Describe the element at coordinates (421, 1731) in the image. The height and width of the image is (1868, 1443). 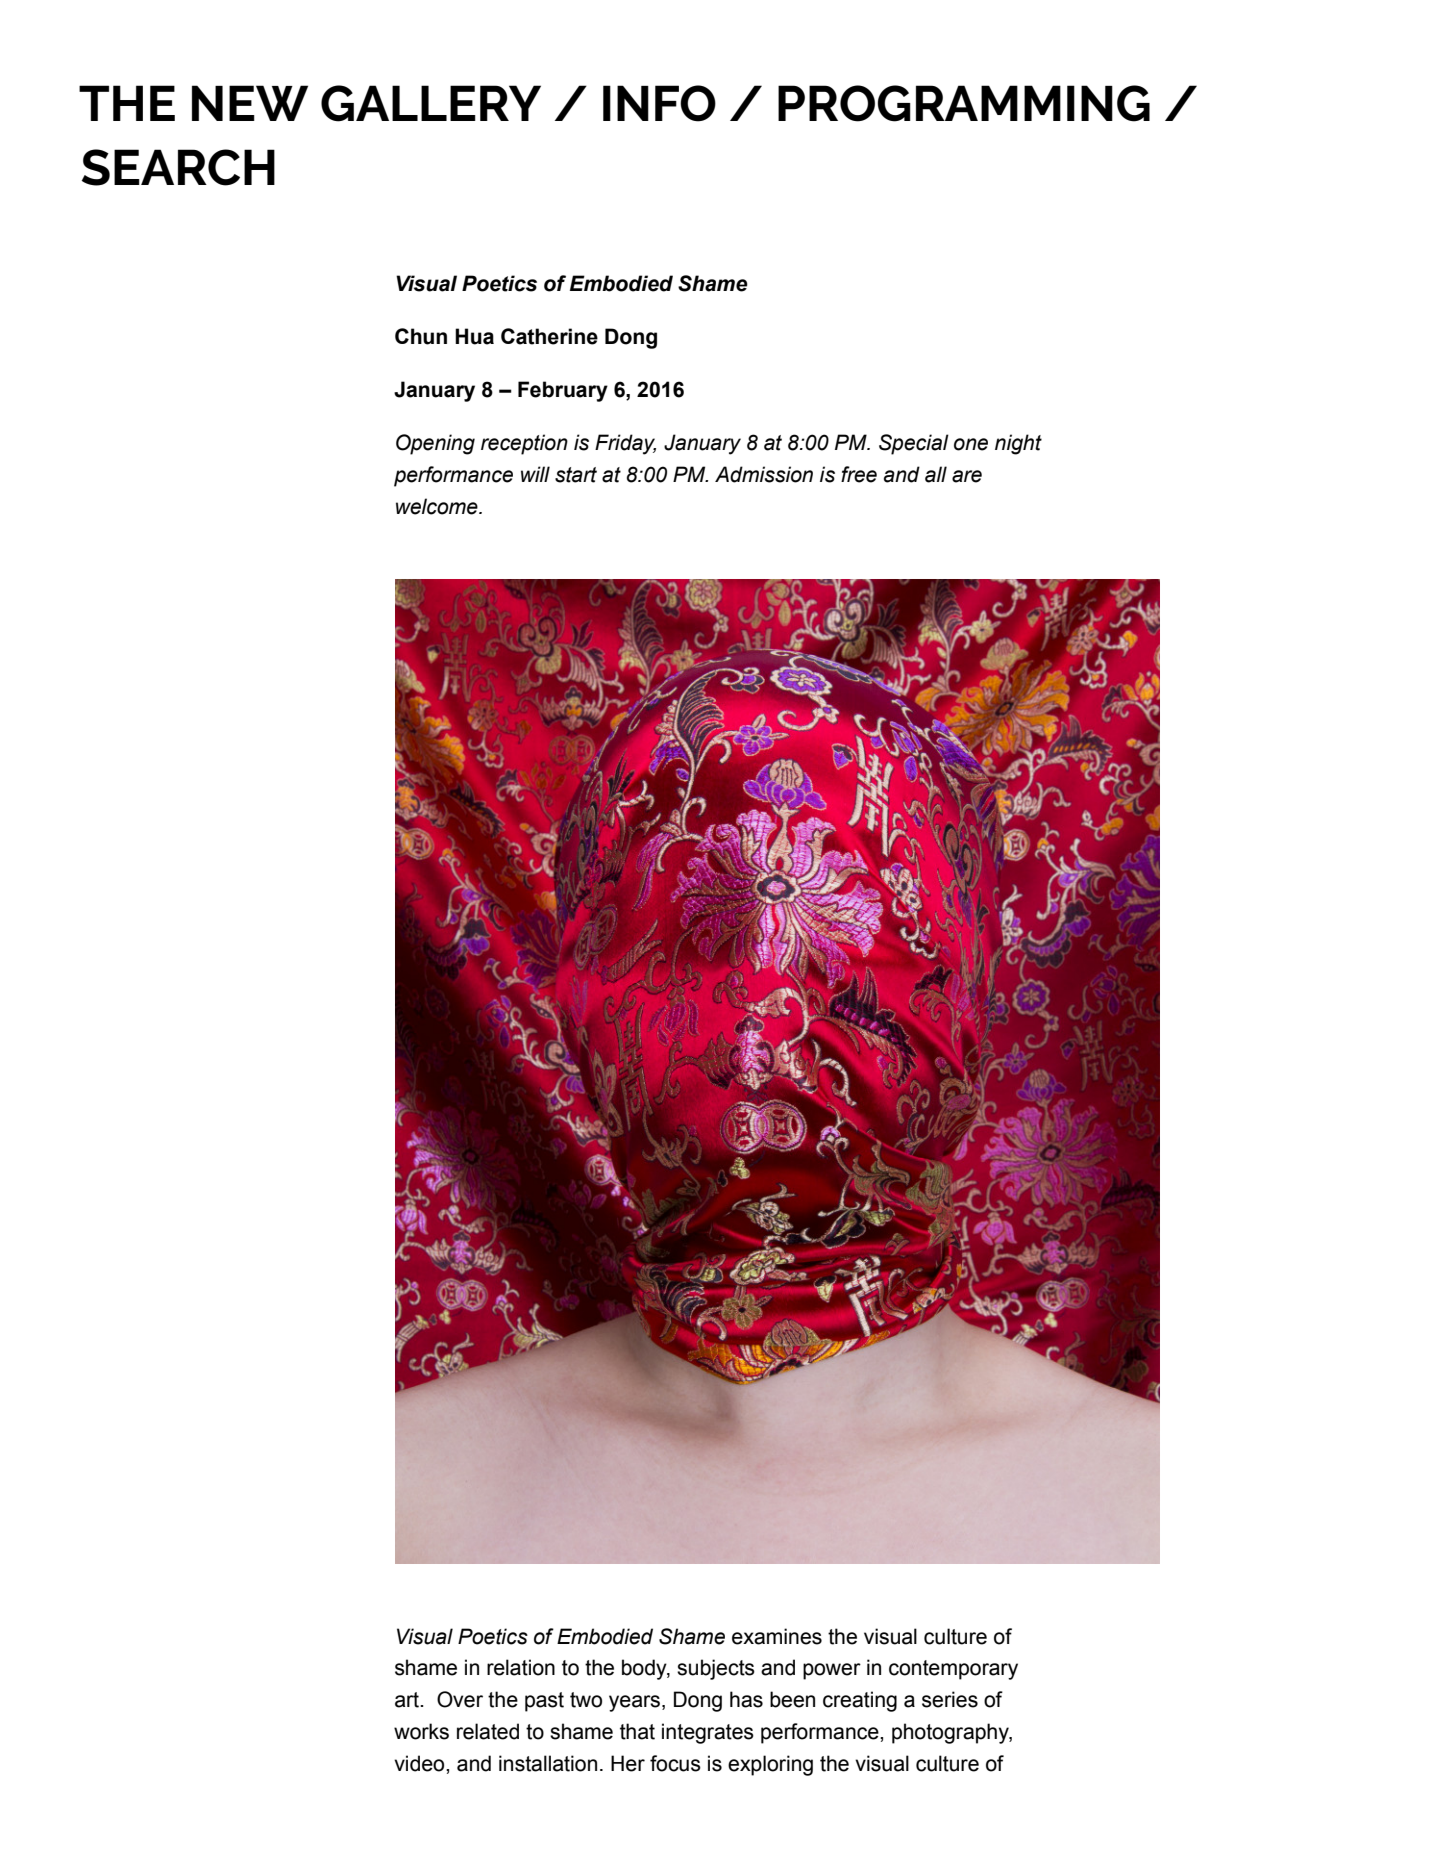
I see `works` at that location.
